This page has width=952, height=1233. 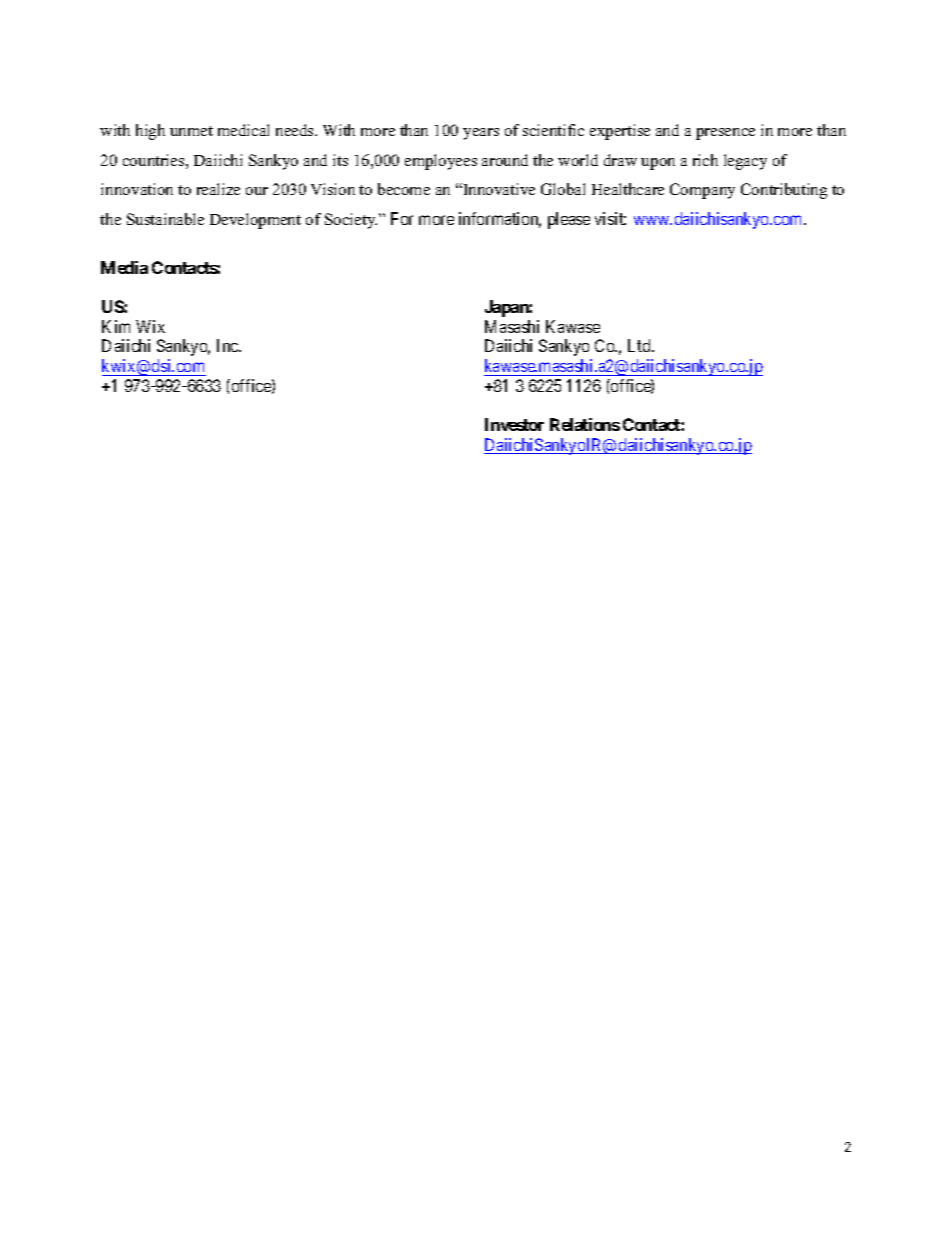 What do you see at coordinates (351, 221) in the page?
I see `Society` at bounding box center [351, 221].
